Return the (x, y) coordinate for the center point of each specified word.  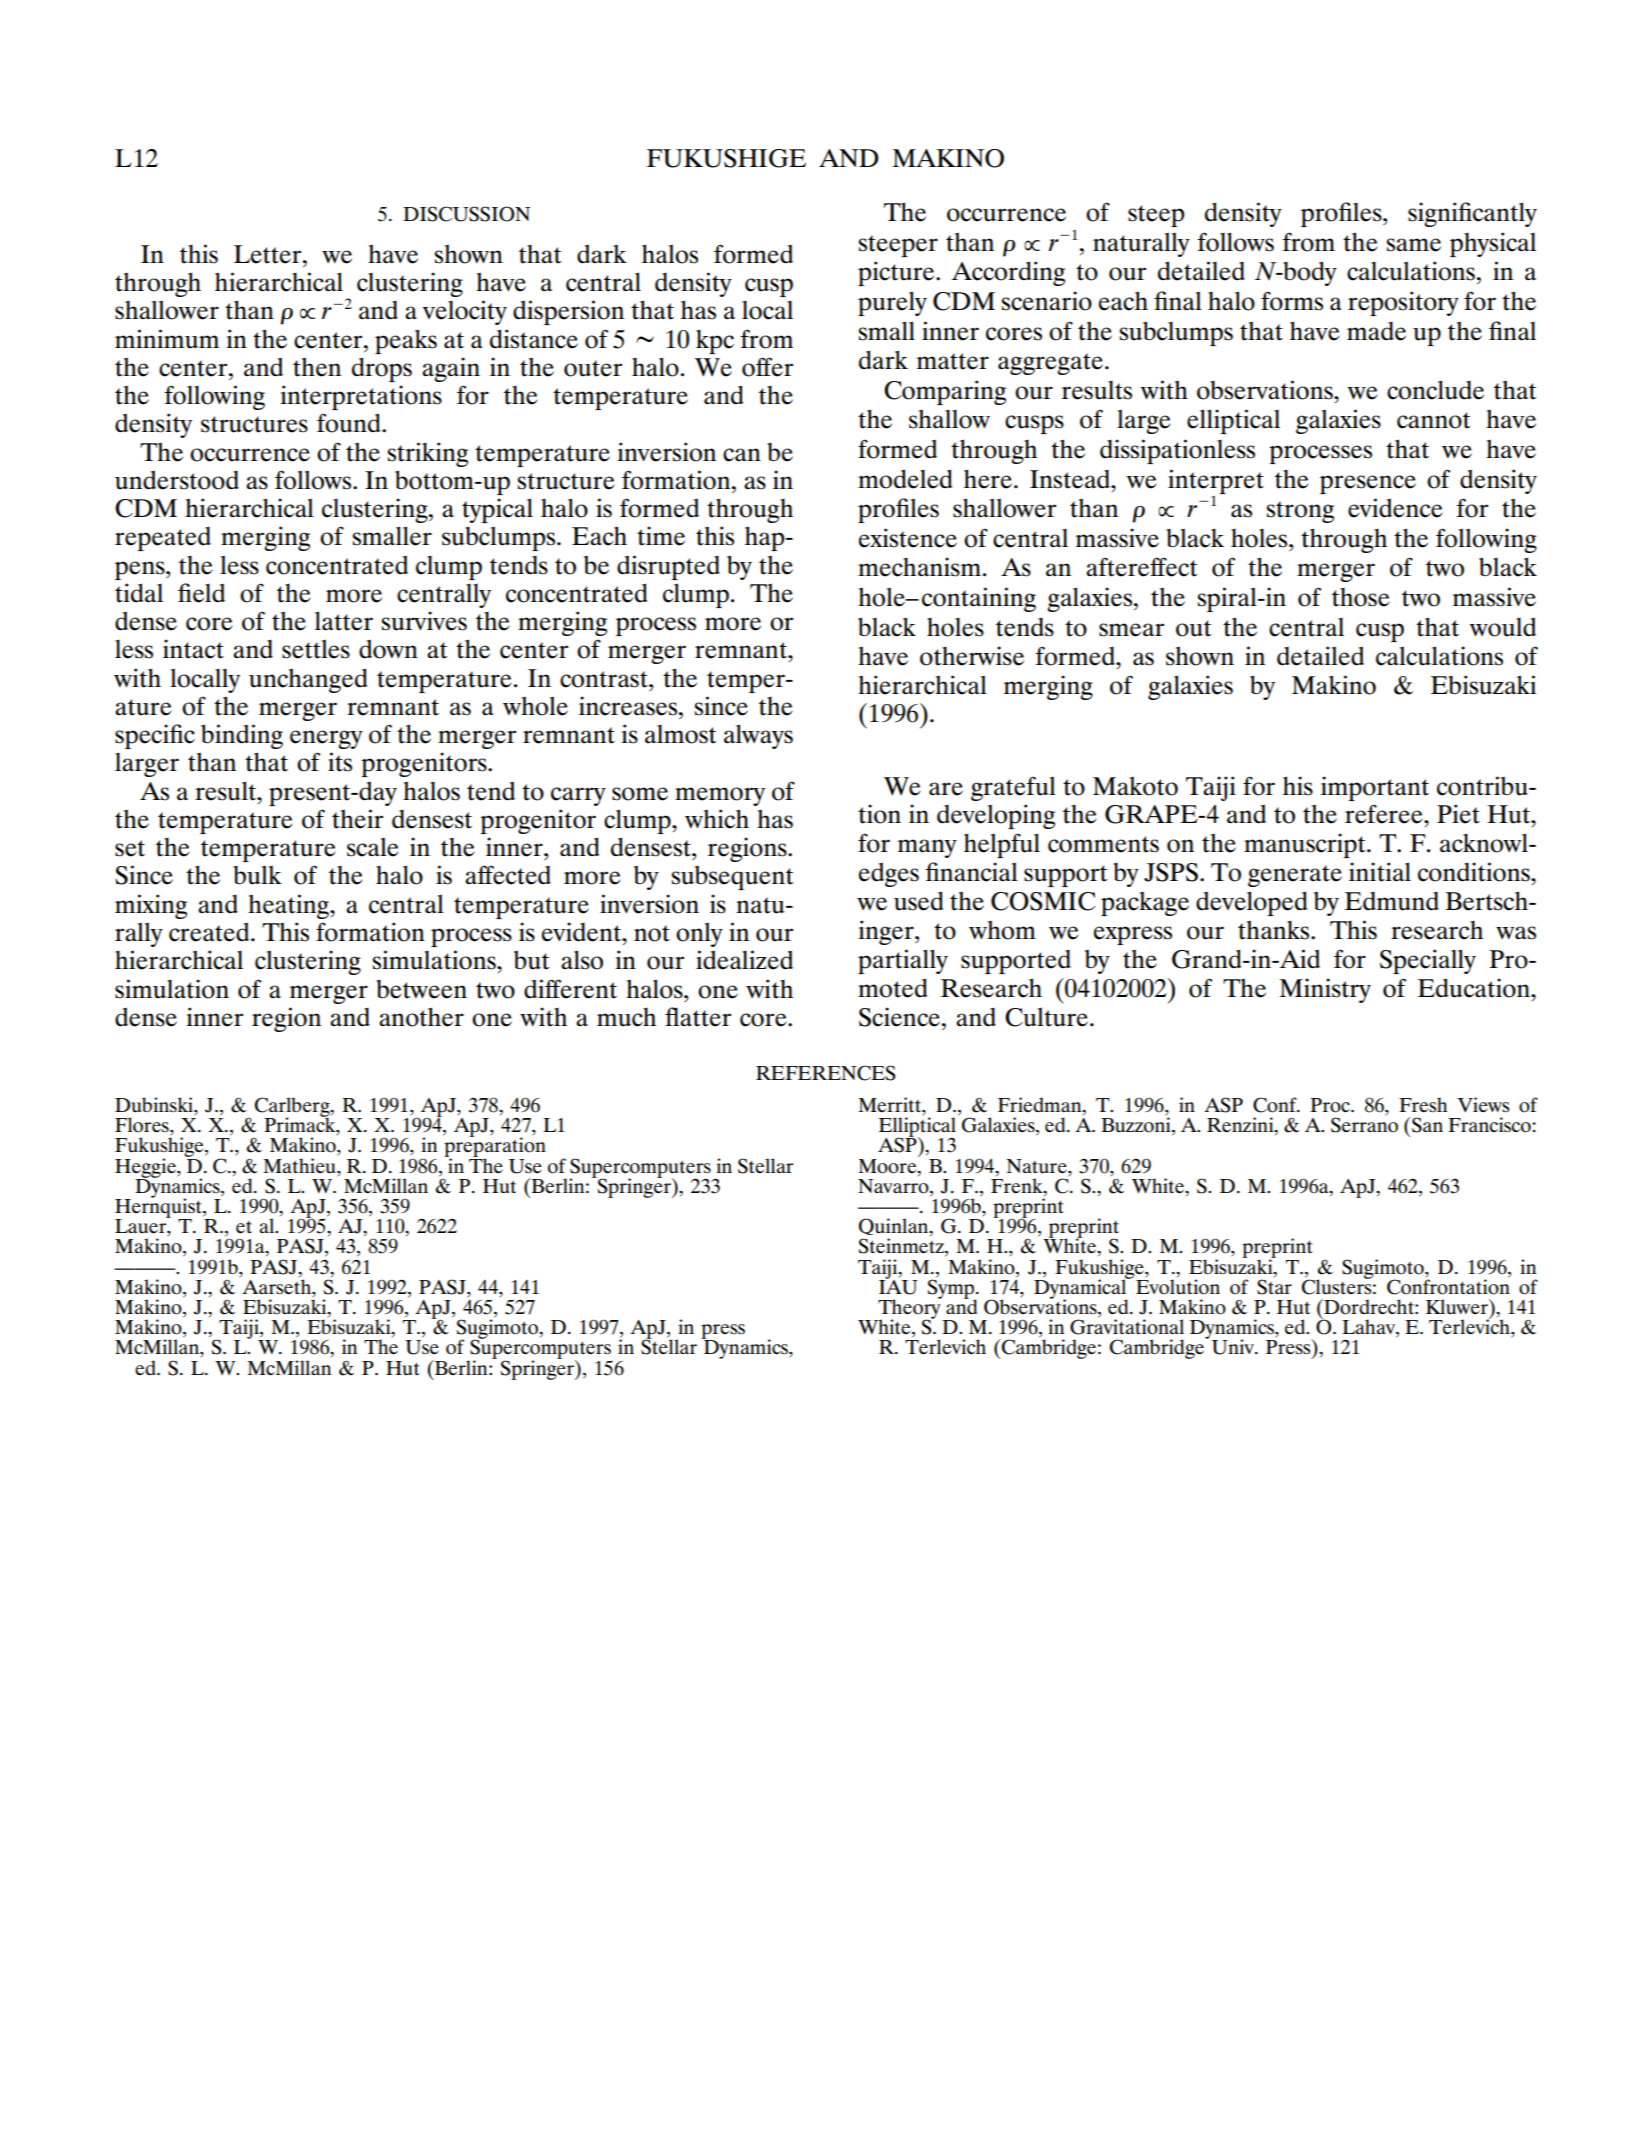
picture (897, 273)
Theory (909, 1309)
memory (720, 796)
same (1414, 245)
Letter (269, 254)
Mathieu (301, 1165)
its (340, 762)
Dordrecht (1369, 1307)
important (1375, 788)
